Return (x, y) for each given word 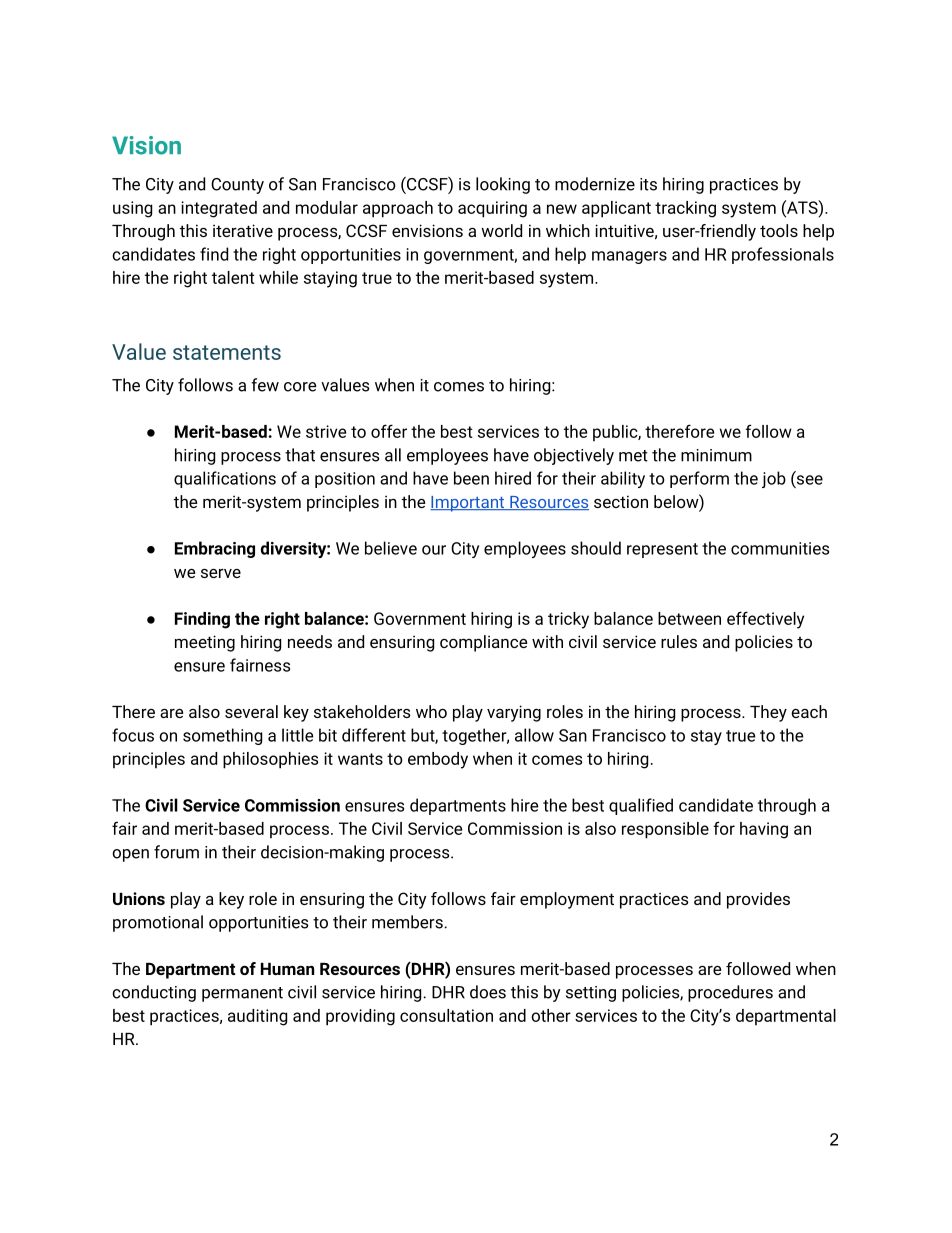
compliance (483, 643)
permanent (242, 994)
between (689, 618)
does (488, 992)
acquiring (492, 209)
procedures (730, 993)
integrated (219, 209)
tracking (685, 209)
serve (221, 573)
